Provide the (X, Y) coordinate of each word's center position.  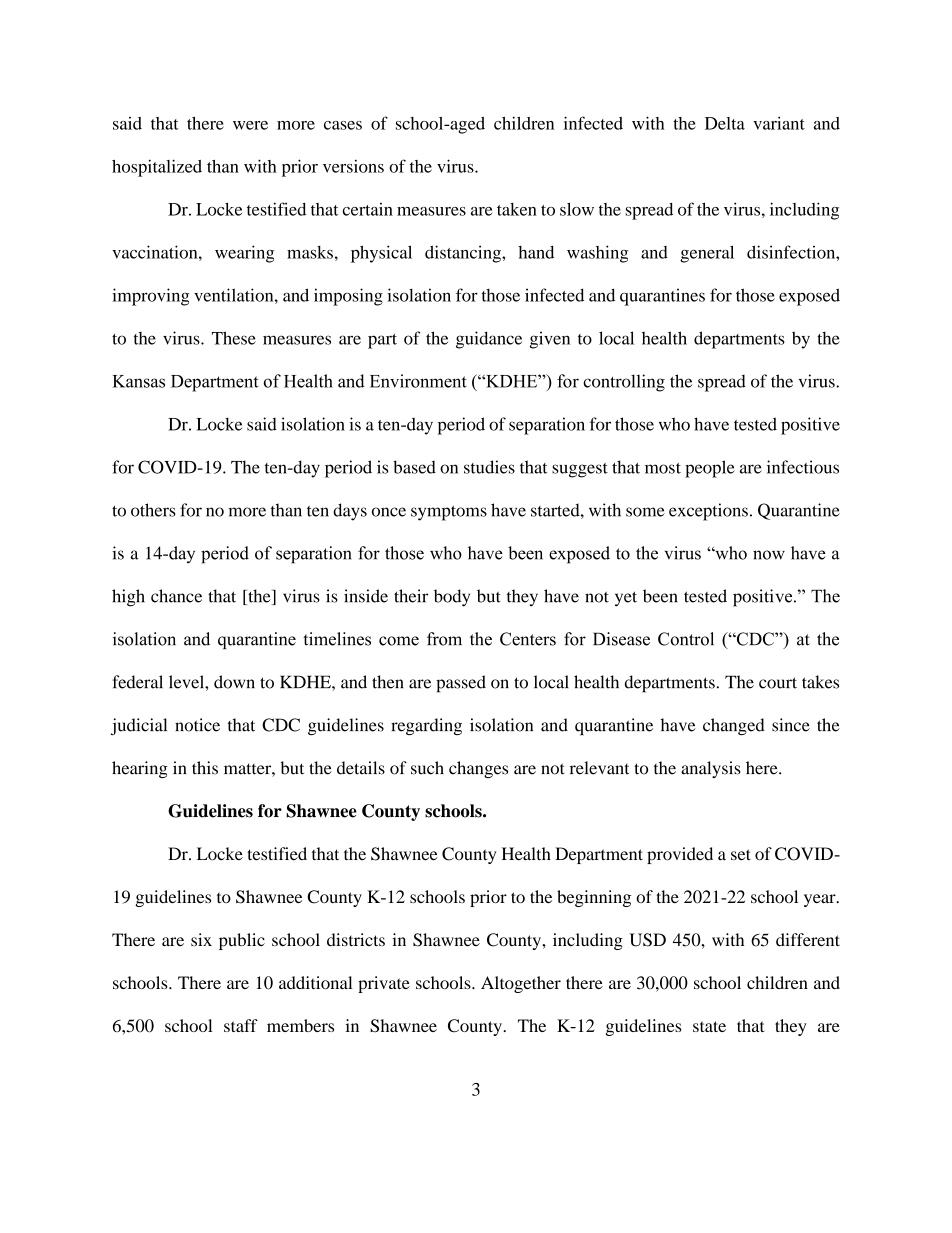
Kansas (138, 381)
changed (734, 727)
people (710, 469)
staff (241, 1025)
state (709, 1026)
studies (489, 467)
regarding (426, 726)
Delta (725, 123)
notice (197, 725)
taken (517, 209)
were (250, 125)
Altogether (521, 984)
